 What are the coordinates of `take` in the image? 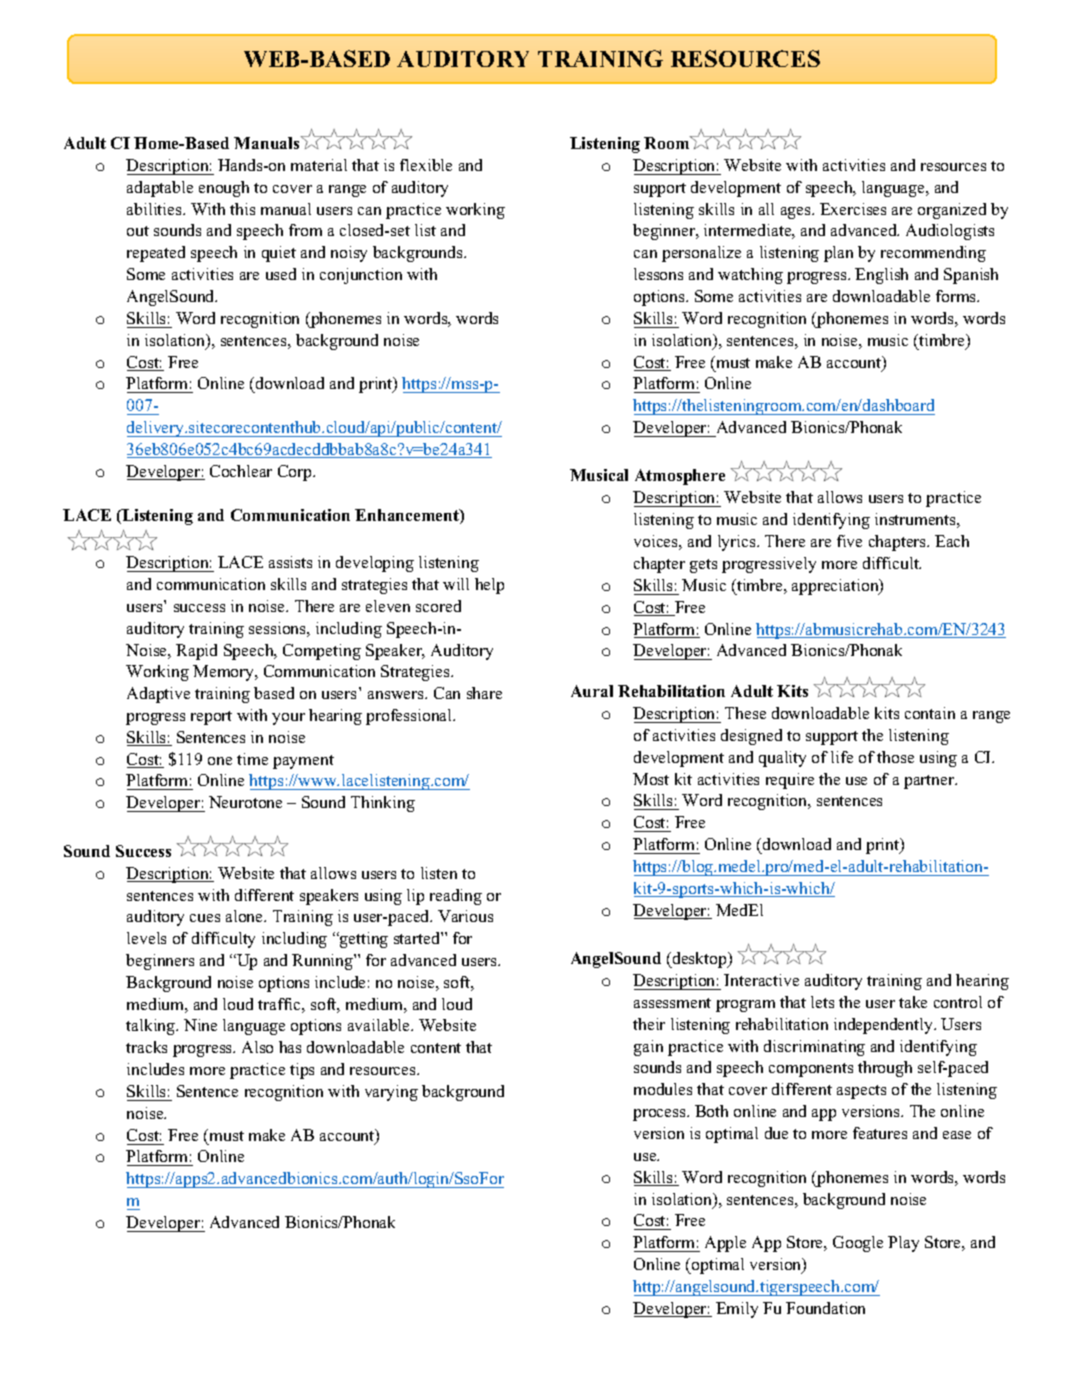 It's located at (913, 1002).
